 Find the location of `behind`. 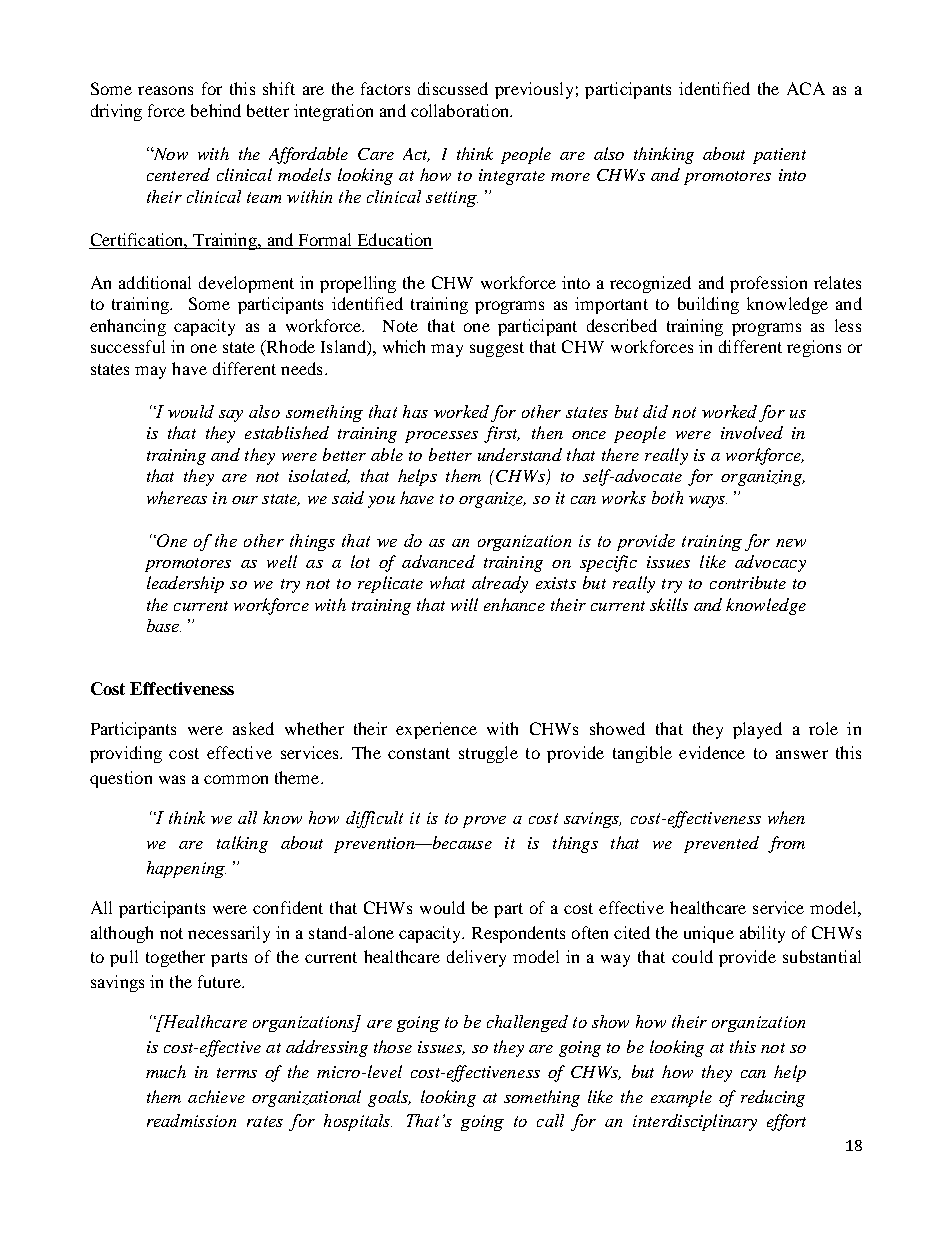

behind is located at coordinates (216, 110).
